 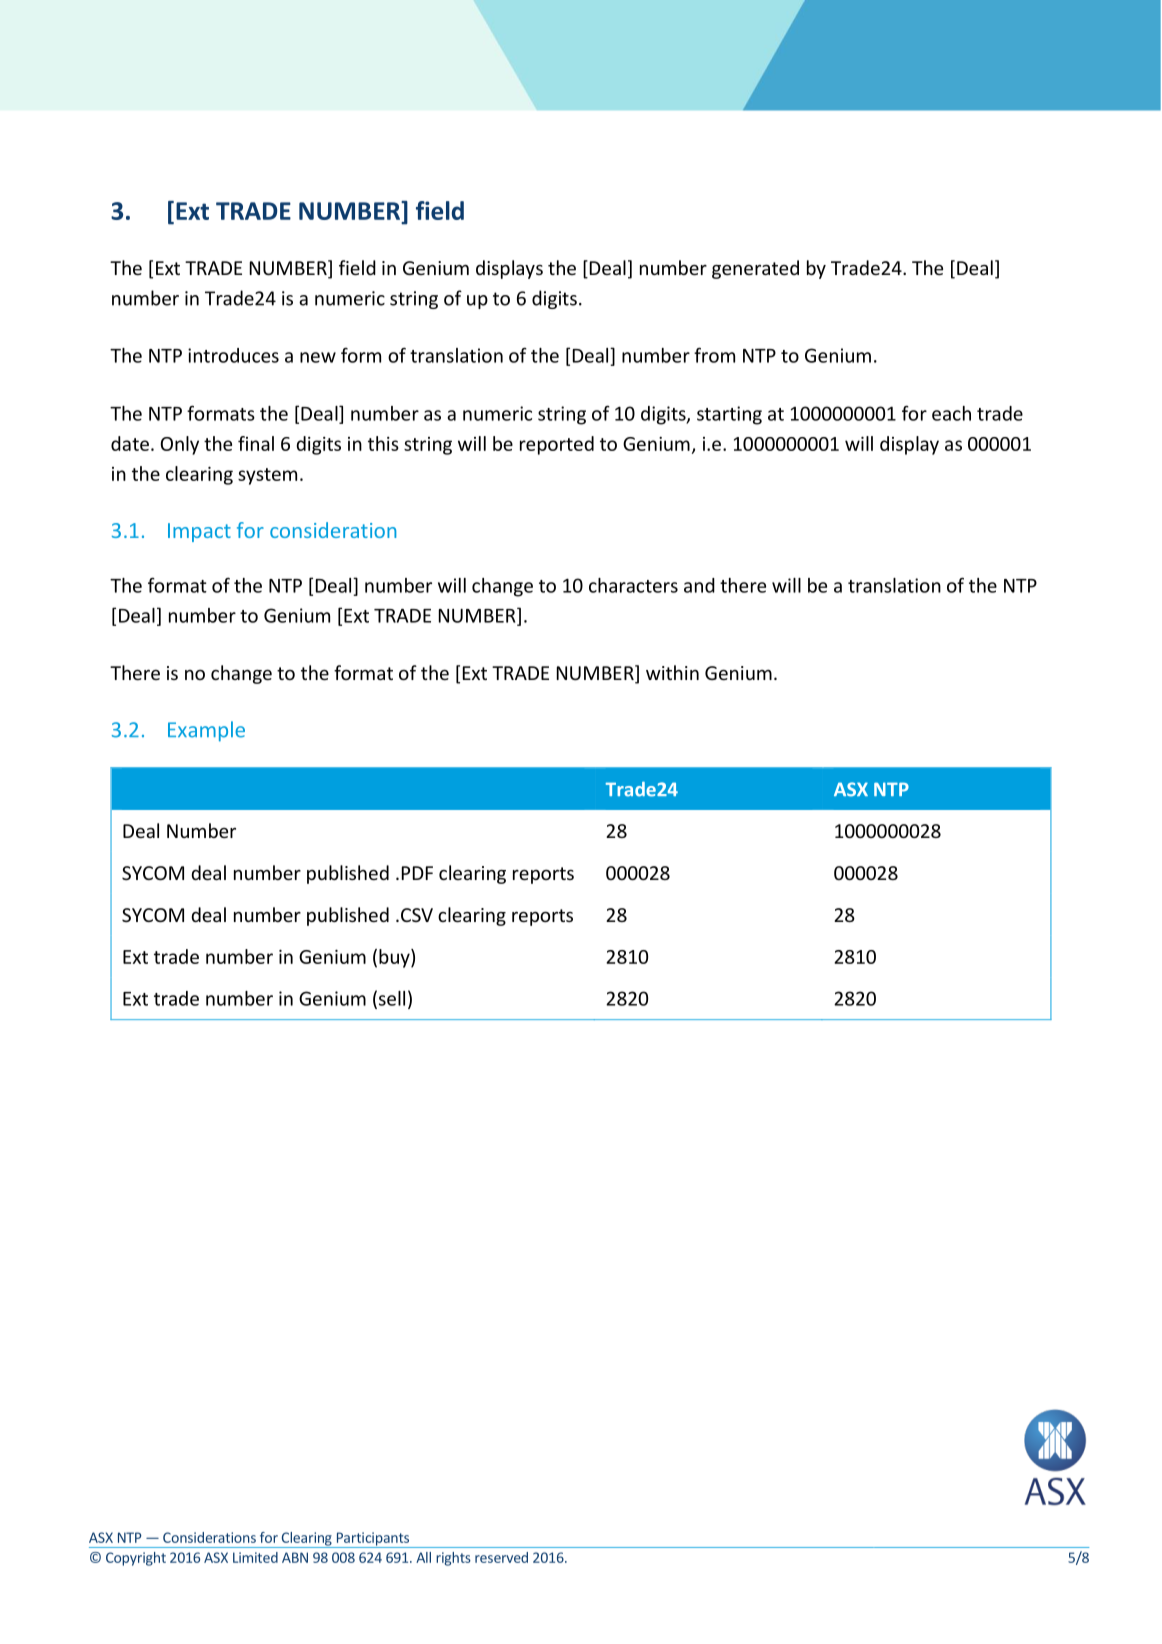 What do you see at coordinates (206, 731) in the image?
I see `Example` at bounding box center [206, 731].
